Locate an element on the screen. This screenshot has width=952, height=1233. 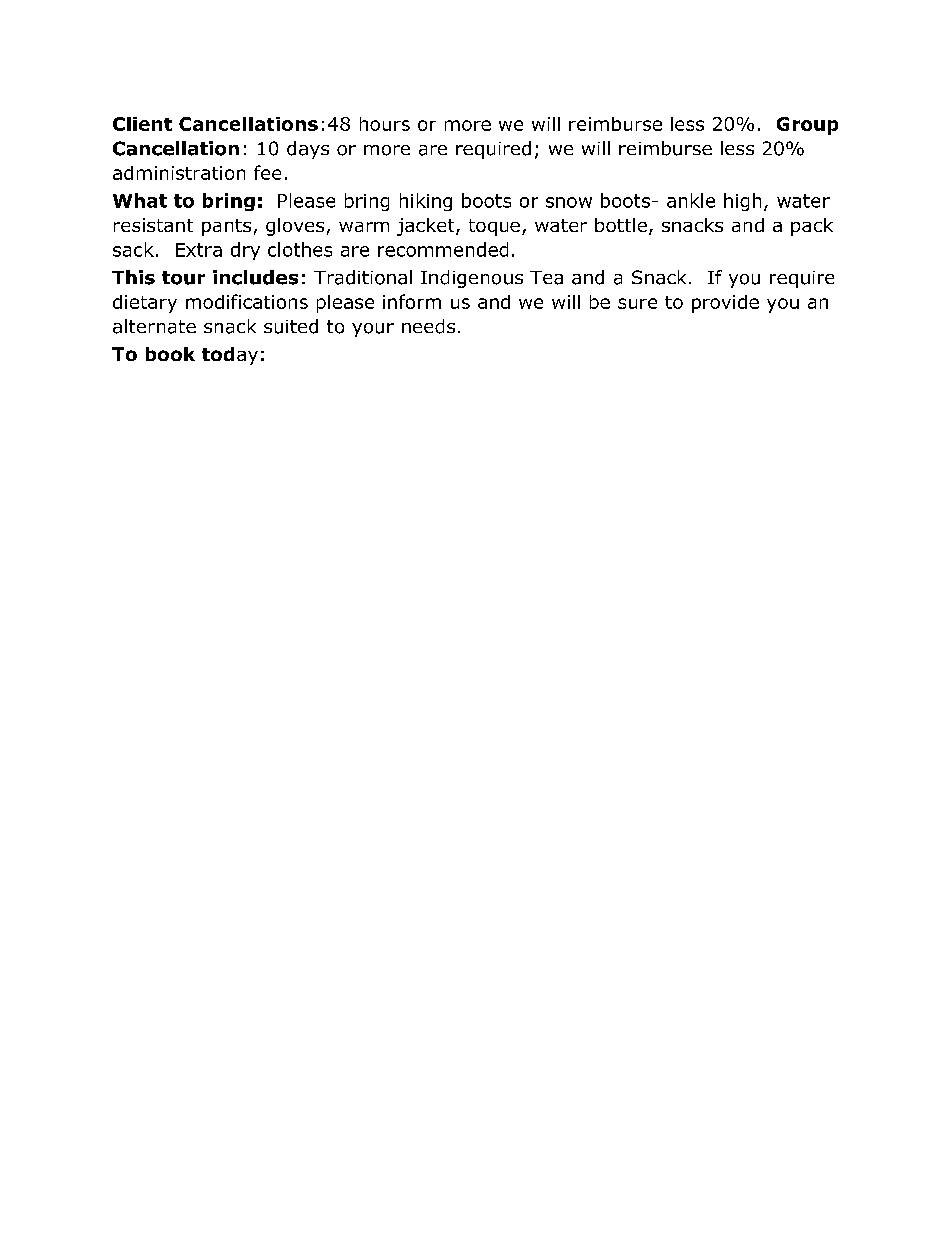
Group is located at coordinates (807, 126).
